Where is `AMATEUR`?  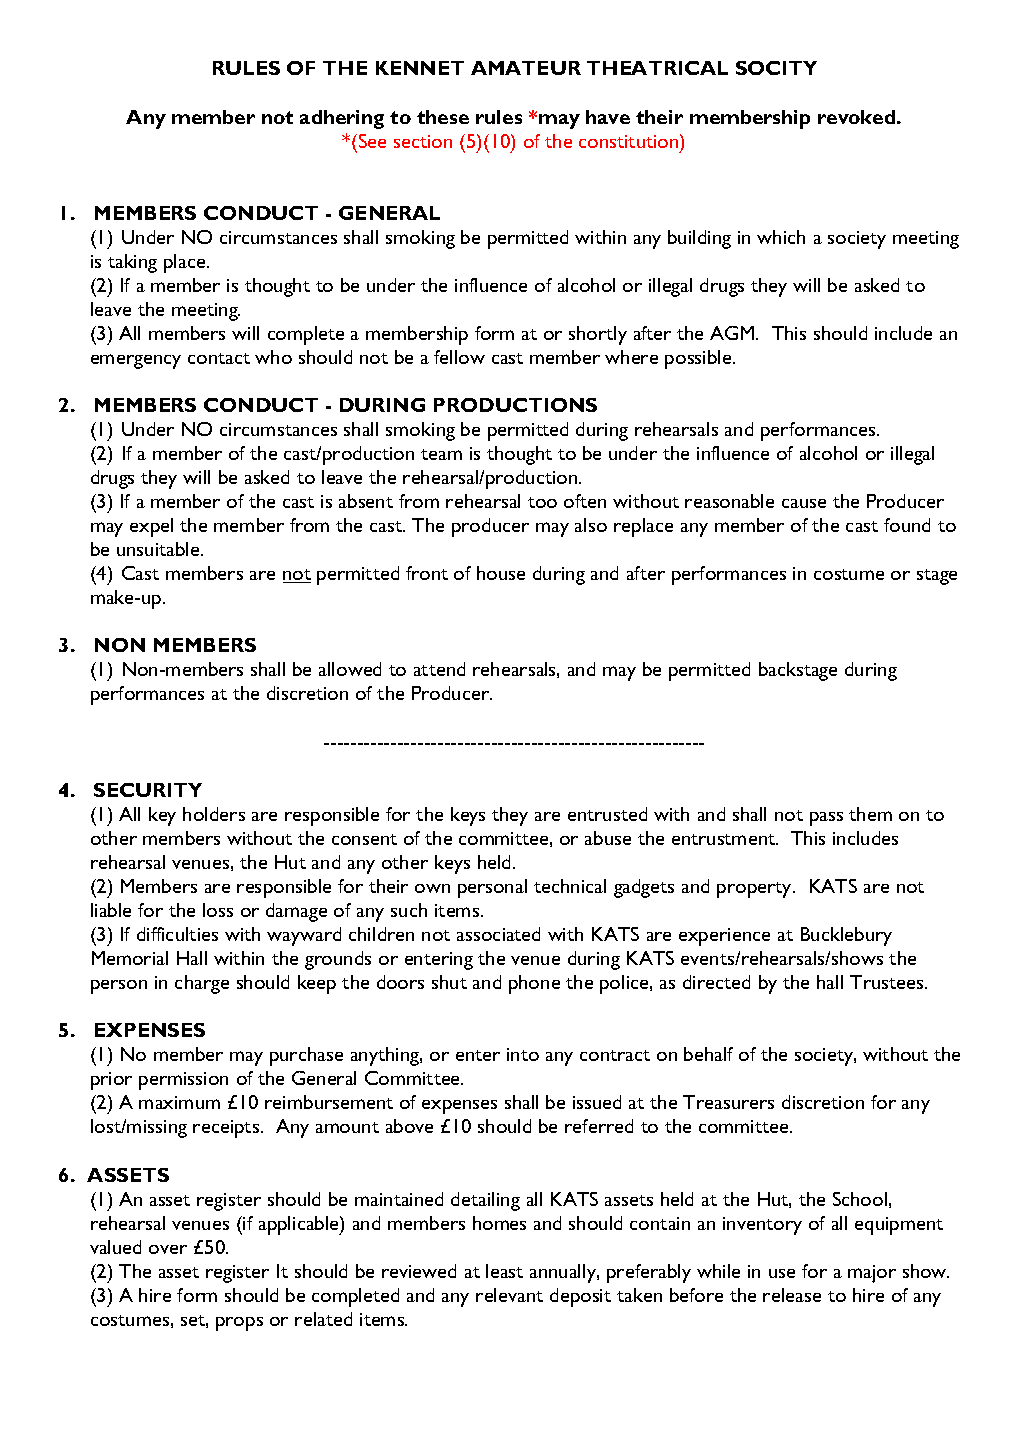
AMATEUR is located at coordinates (526, 68).
